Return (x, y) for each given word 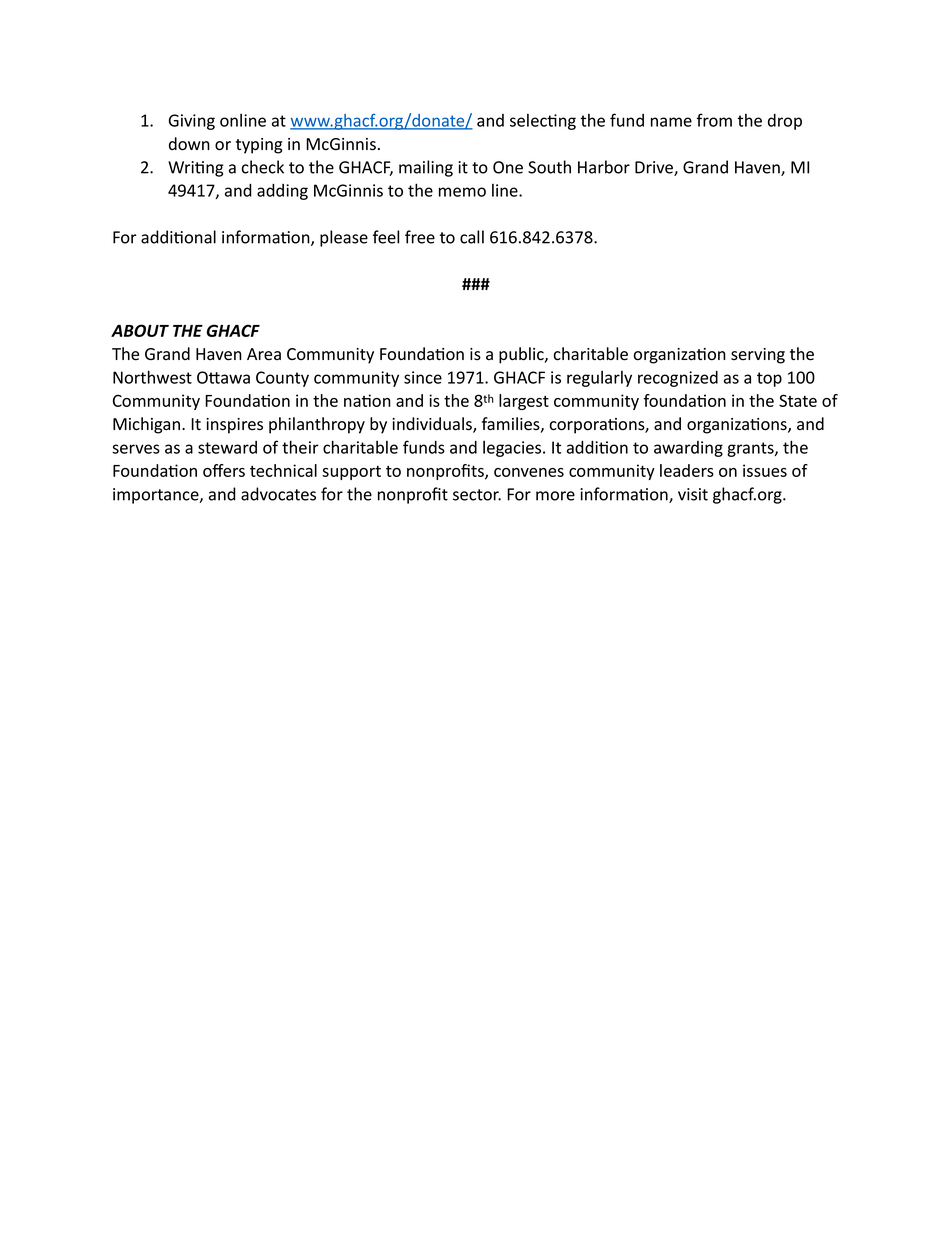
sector (477, 495)
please (344, 238)
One (508, 167)
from (714, 120)
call (472, 237)
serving (758, 356)
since (423, 377)
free (420, 237)
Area (264, 354)
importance (157, 496)
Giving (192, 122)
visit (693, 494)
